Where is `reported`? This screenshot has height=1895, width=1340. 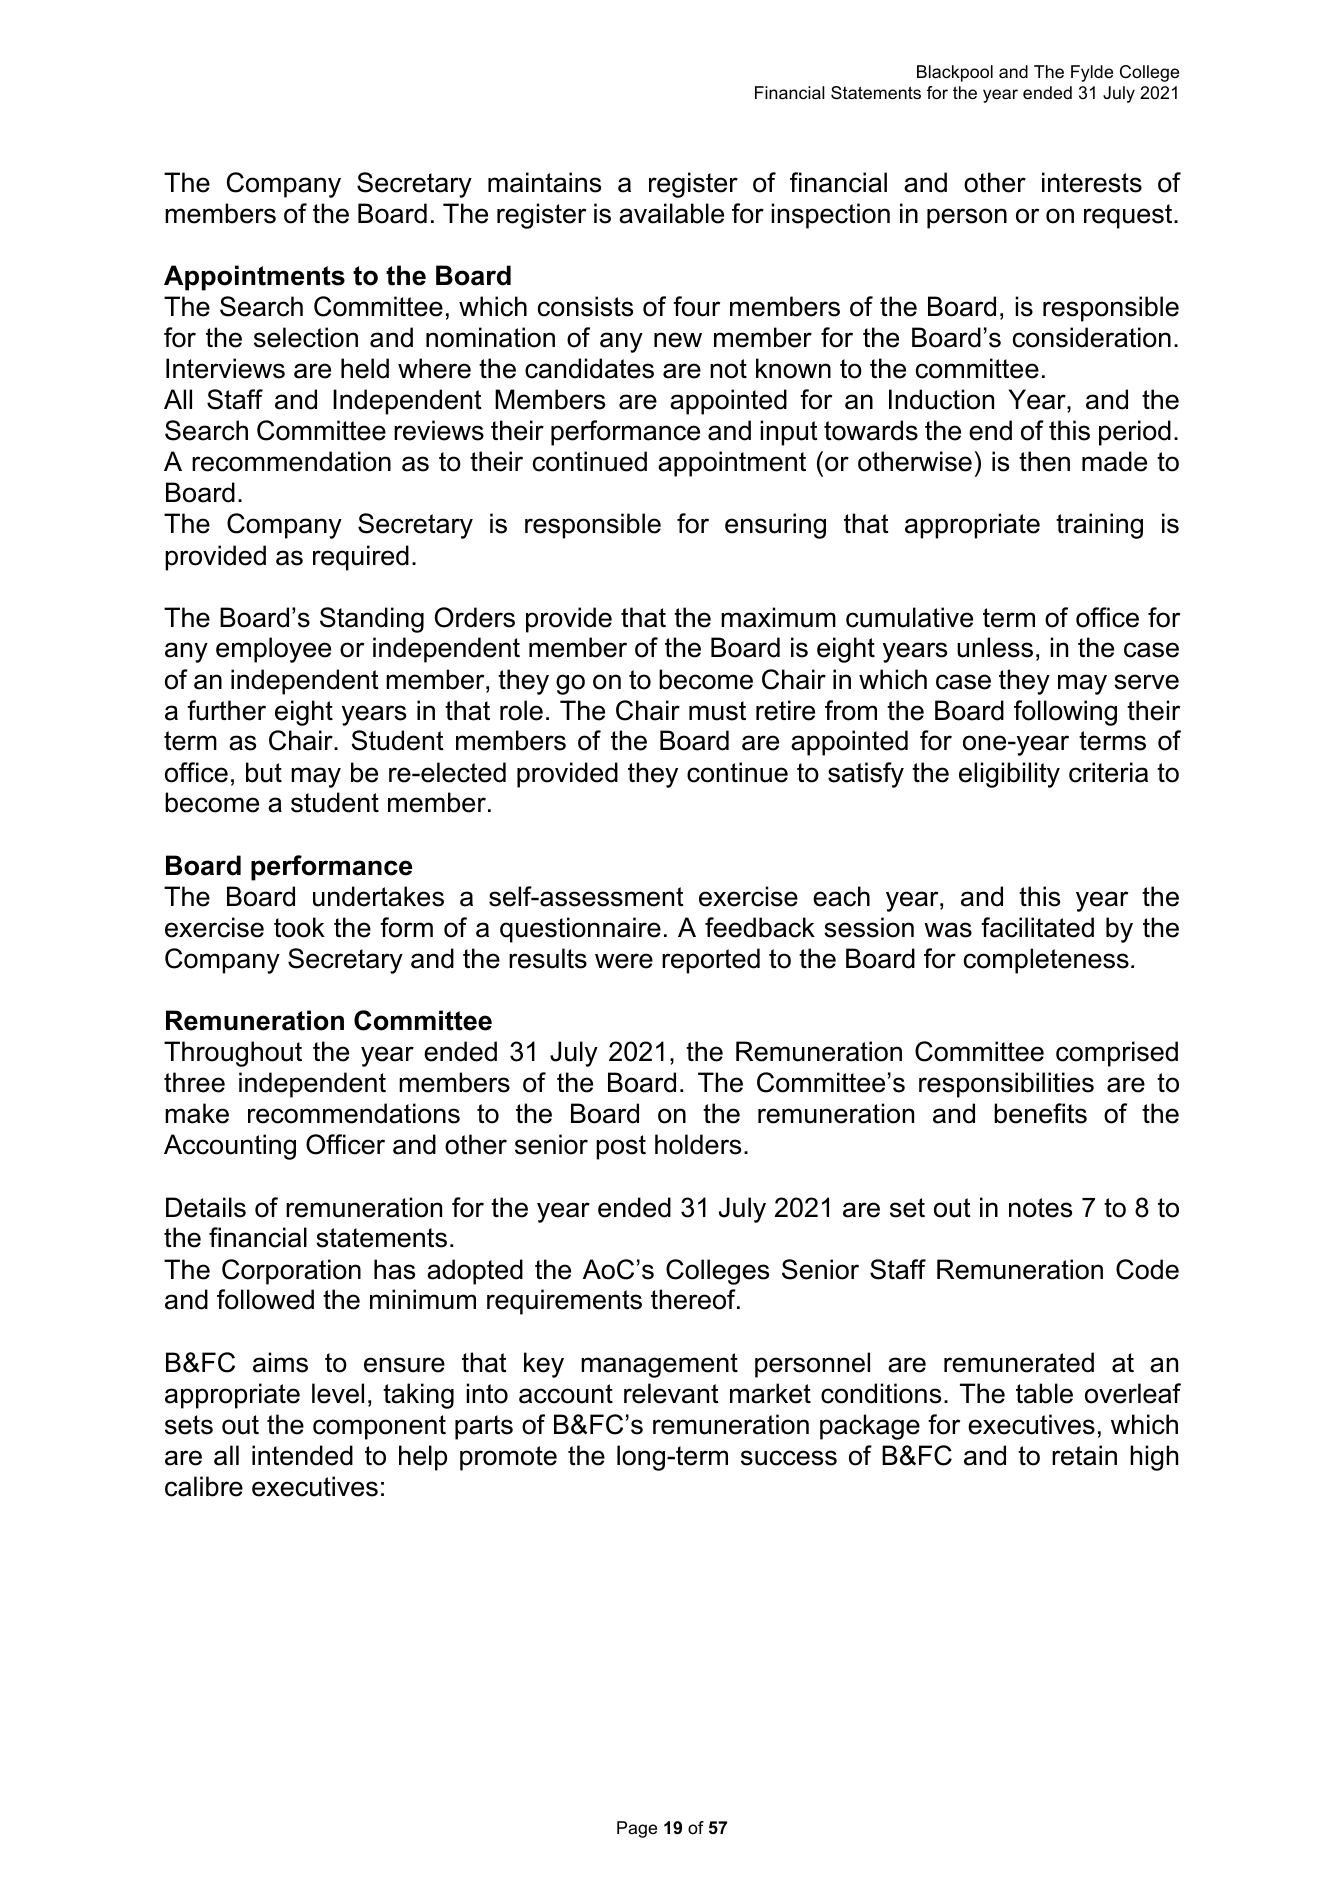 reported is located at coordinates (711, 961).
